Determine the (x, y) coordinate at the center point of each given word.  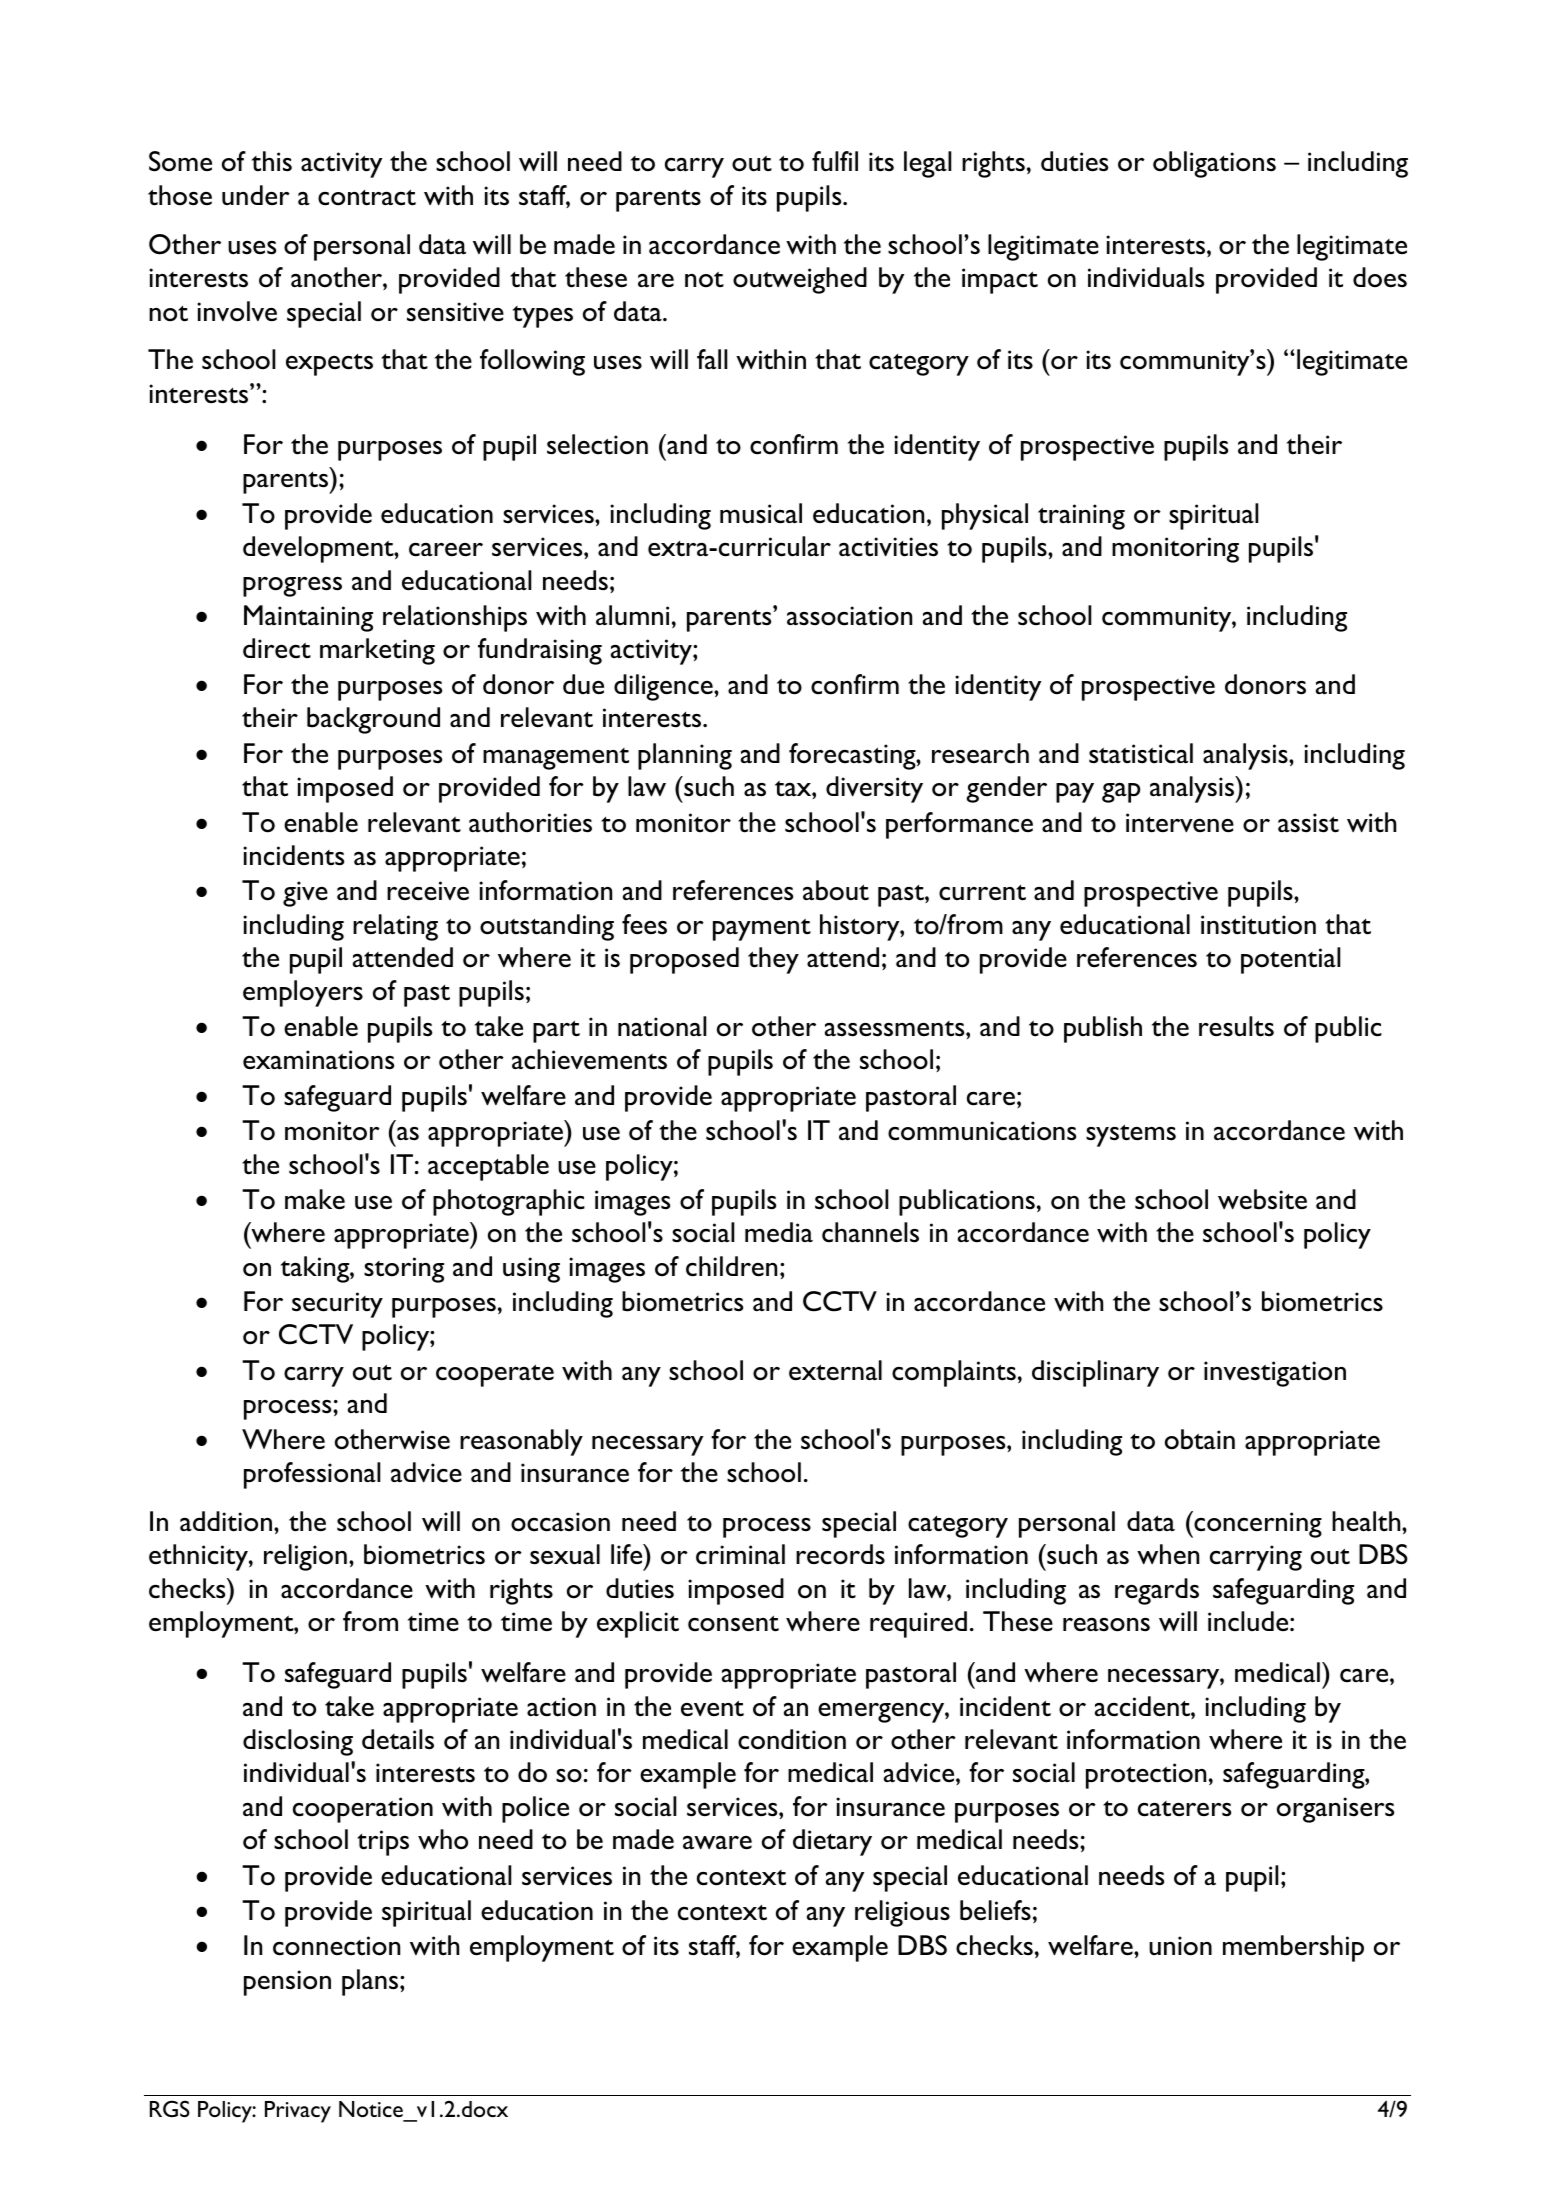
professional (312, 1475)
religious (902, 1913)
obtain (1200, 1439)
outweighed (800, 280)
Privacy (298, 2112)
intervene (1180, 823)
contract (367, 197)
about (836, 890)
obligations (1214, 164)
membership (1293, 1948)
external (835, 1370)
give (305, 894)
